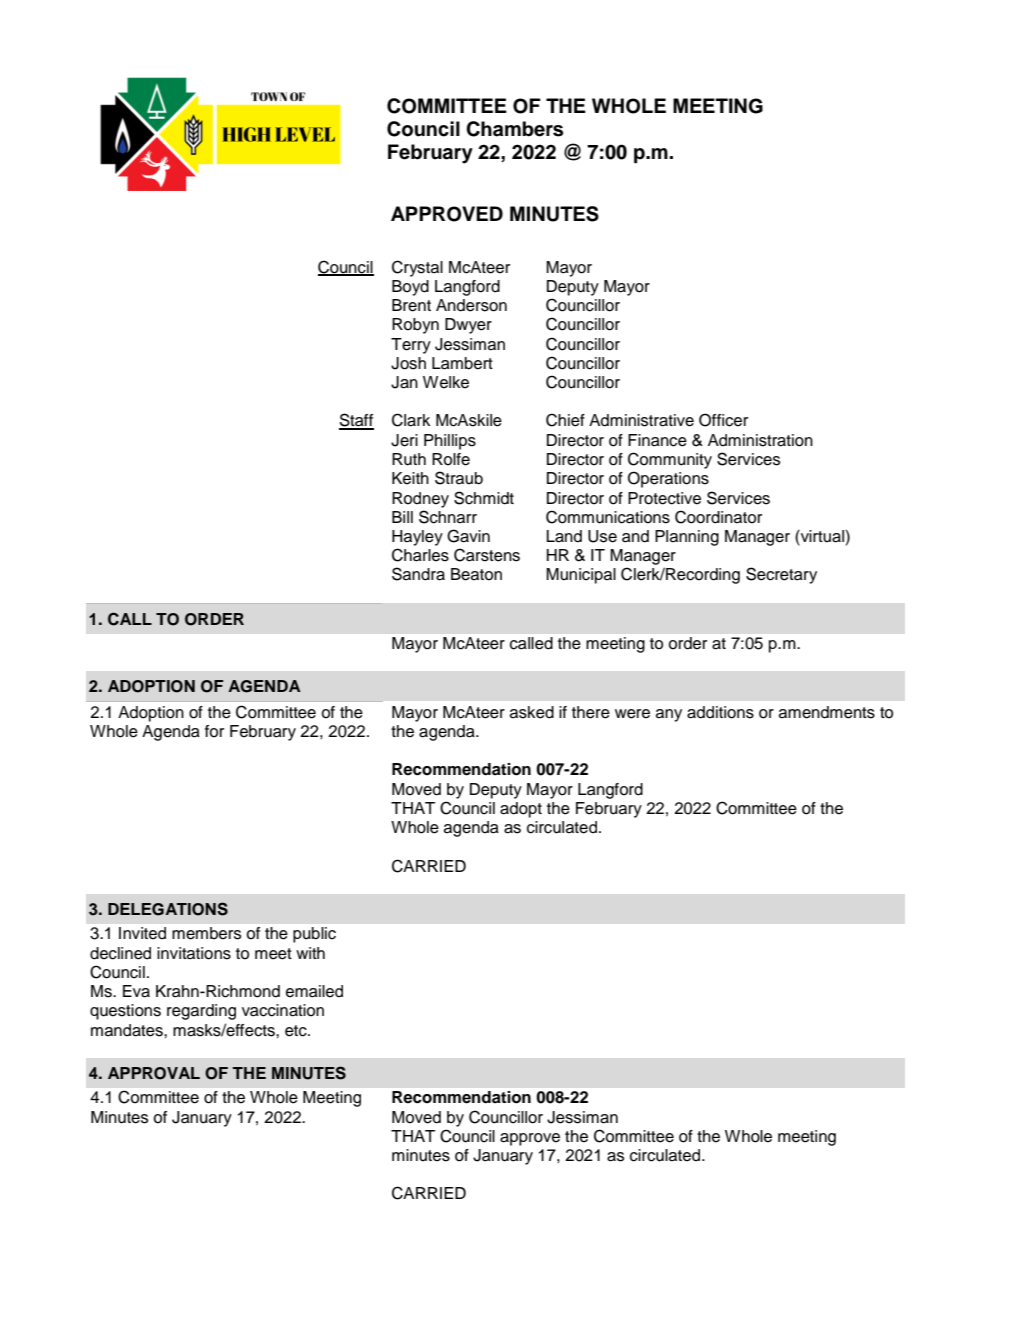 Image resolution: width=1024 pixels, height=1325 pixels. I want to click on Charles, so click(420, 555).
